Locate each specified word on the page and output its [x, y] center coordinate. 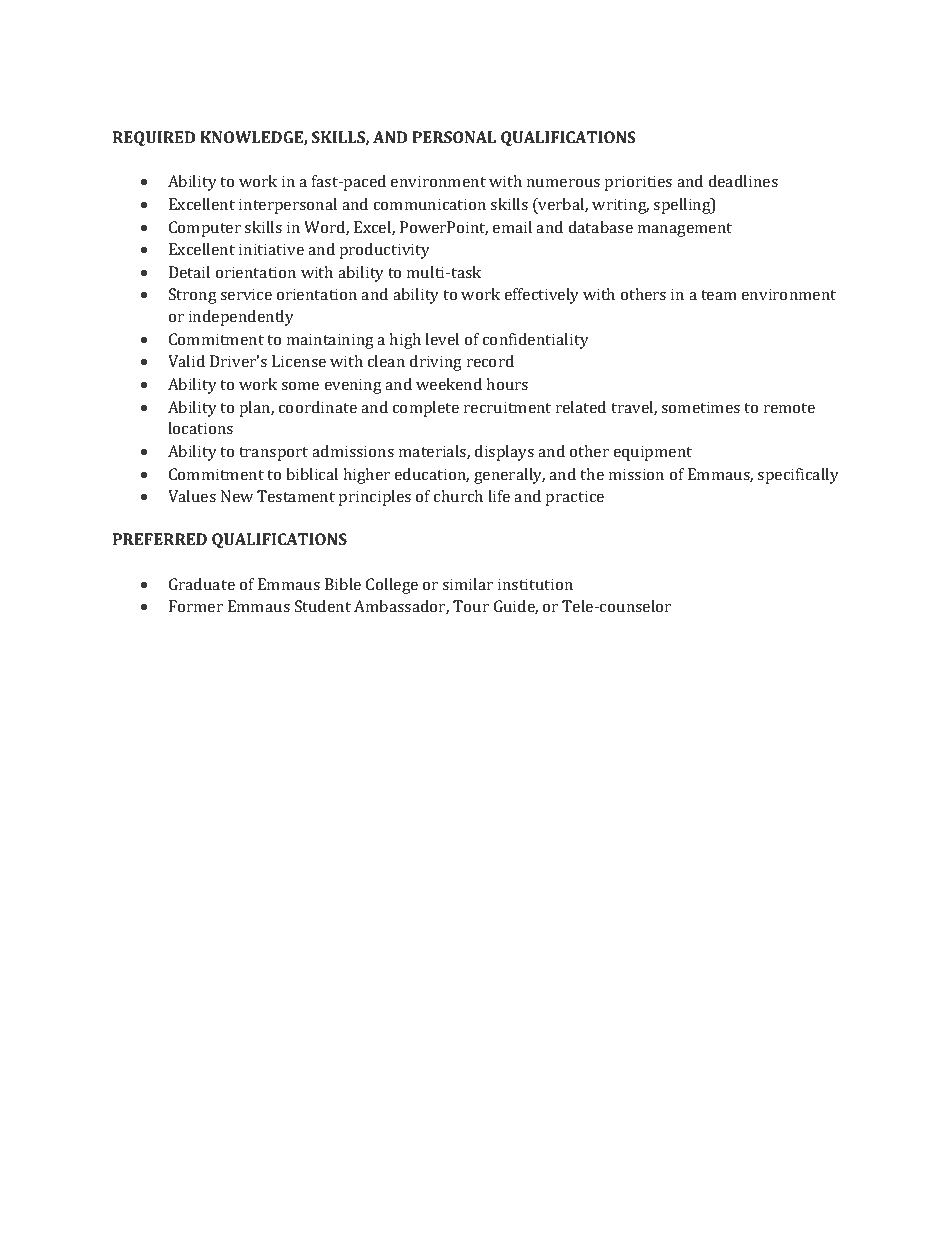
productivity [385, 251]
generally [509, 476]
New [237, 496]
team [719, 295]
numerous [563, 183]
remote [789, 408]
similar [467, 584]
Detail [189, 272]
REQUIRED [154, 138]
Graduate [202, 584]
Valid [186, 361]
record [490, 361]
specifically [798, 476]
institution [535, 584]
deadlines [743, 181]
